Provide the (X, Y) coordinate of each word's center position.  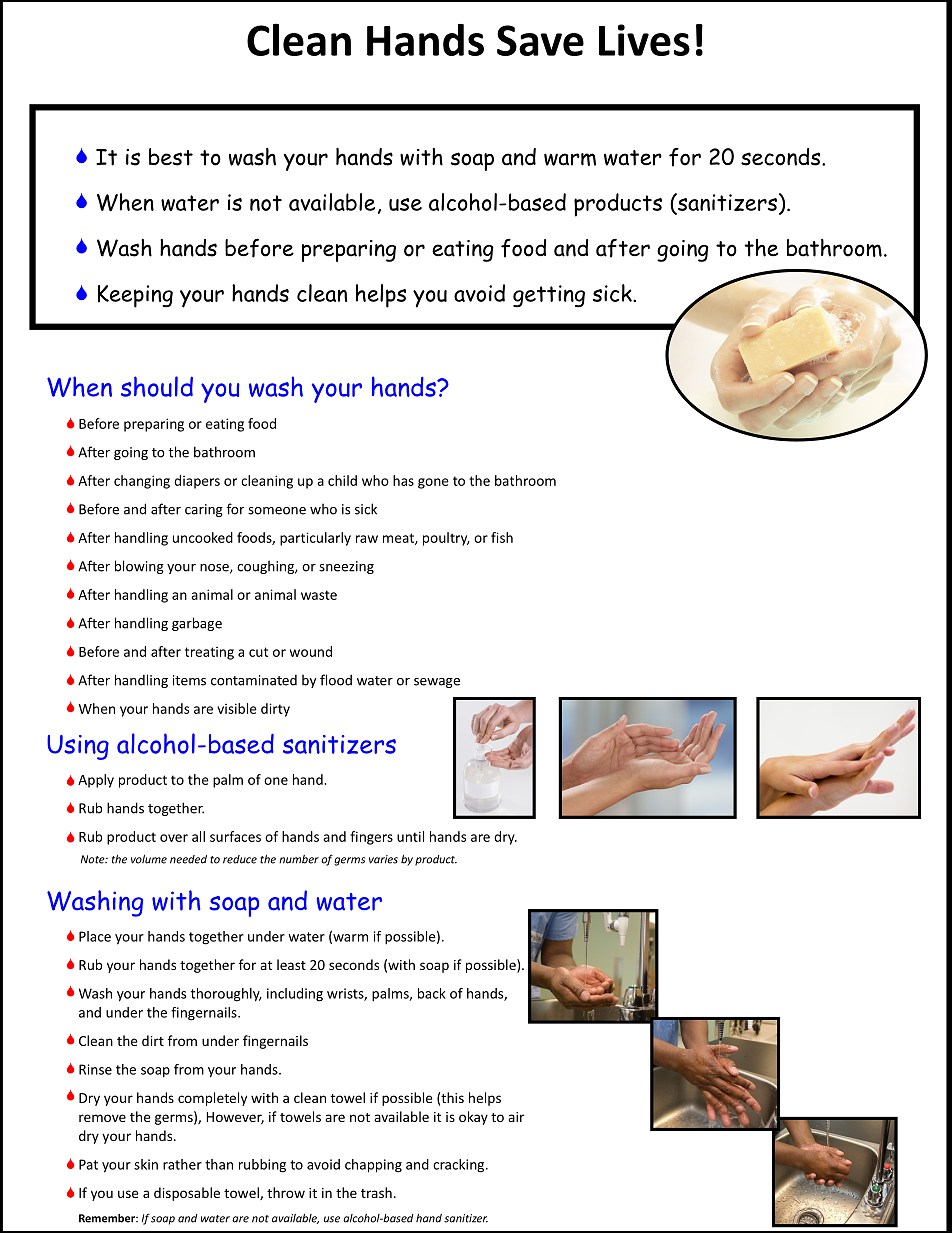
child (342, 480)
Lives (644, 40)
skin (146, 1164)
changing (142, 482)
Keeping (135, 296)
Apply (96, 781)
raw (367, 539)
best (171, 157)
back (432, 993)
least (291, 964)
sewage (437, 683)
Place (95, 936)
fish (502, 537)
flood (336, 680)
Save (540, 40)
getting (549, 296)
